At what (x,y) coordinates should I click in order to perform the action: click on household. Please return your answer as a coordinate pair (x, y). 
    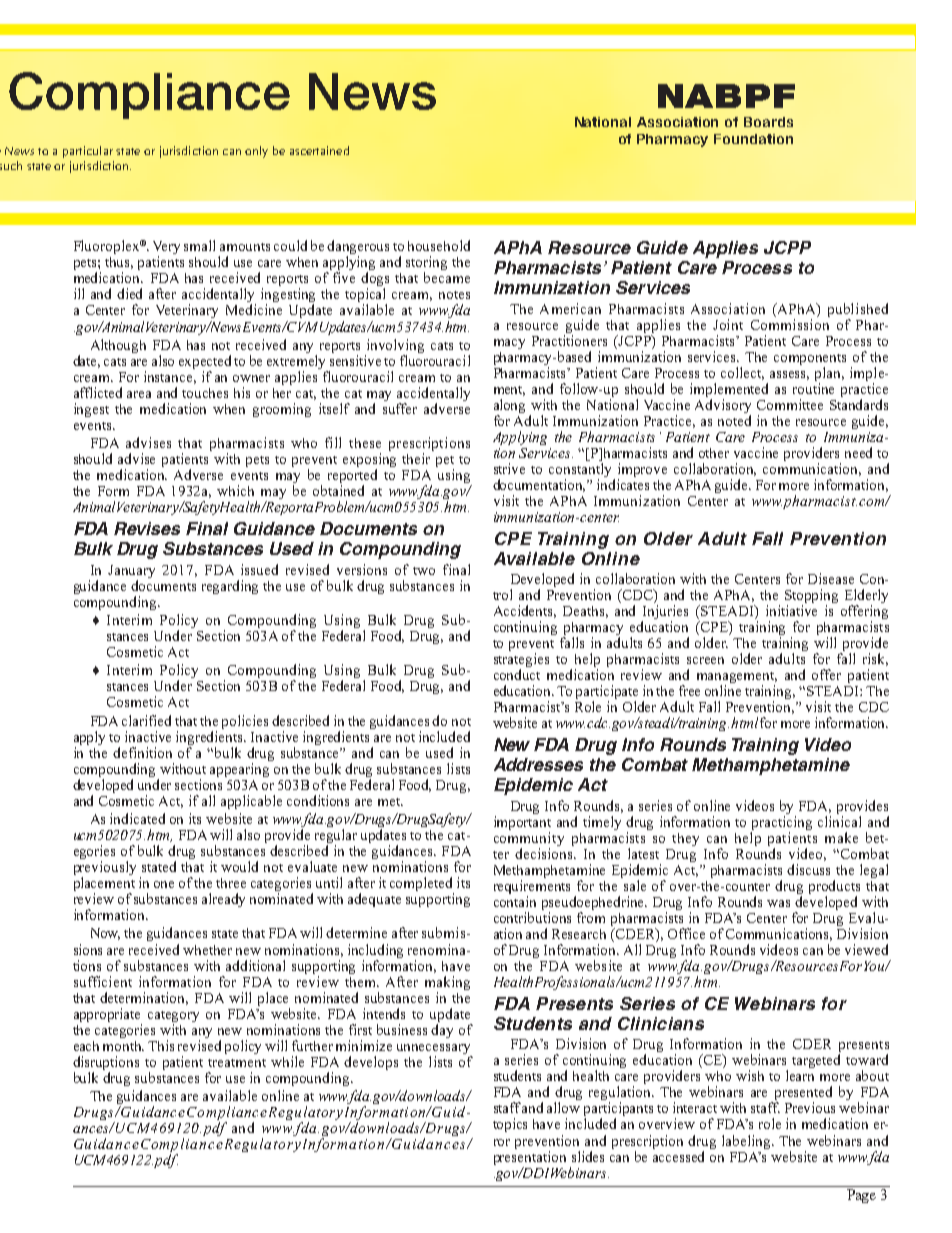
    Looking at the image, I should click on (439, 245).
